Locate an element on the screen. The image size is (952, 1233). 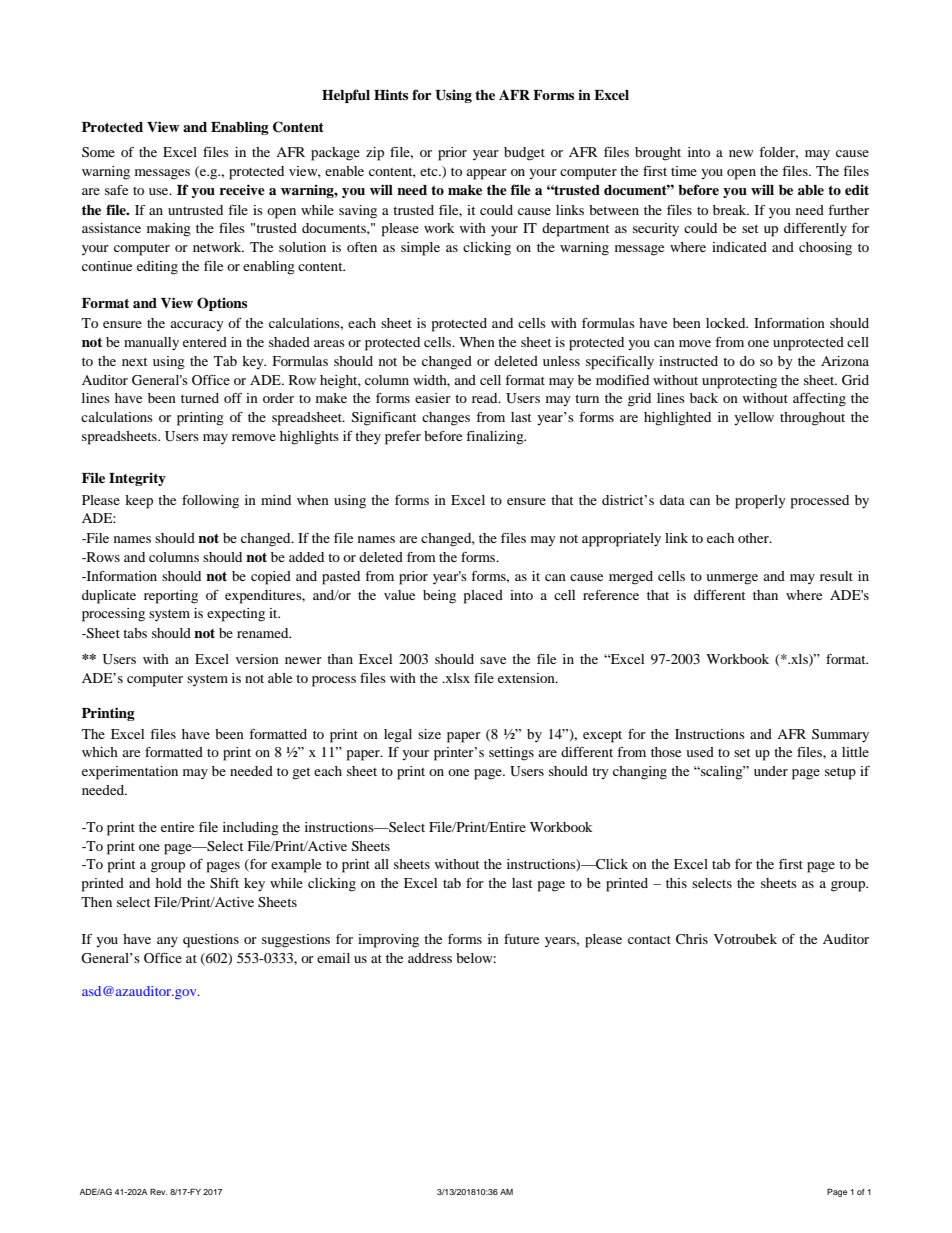
finalizing is located at coordinates (496, 438).
